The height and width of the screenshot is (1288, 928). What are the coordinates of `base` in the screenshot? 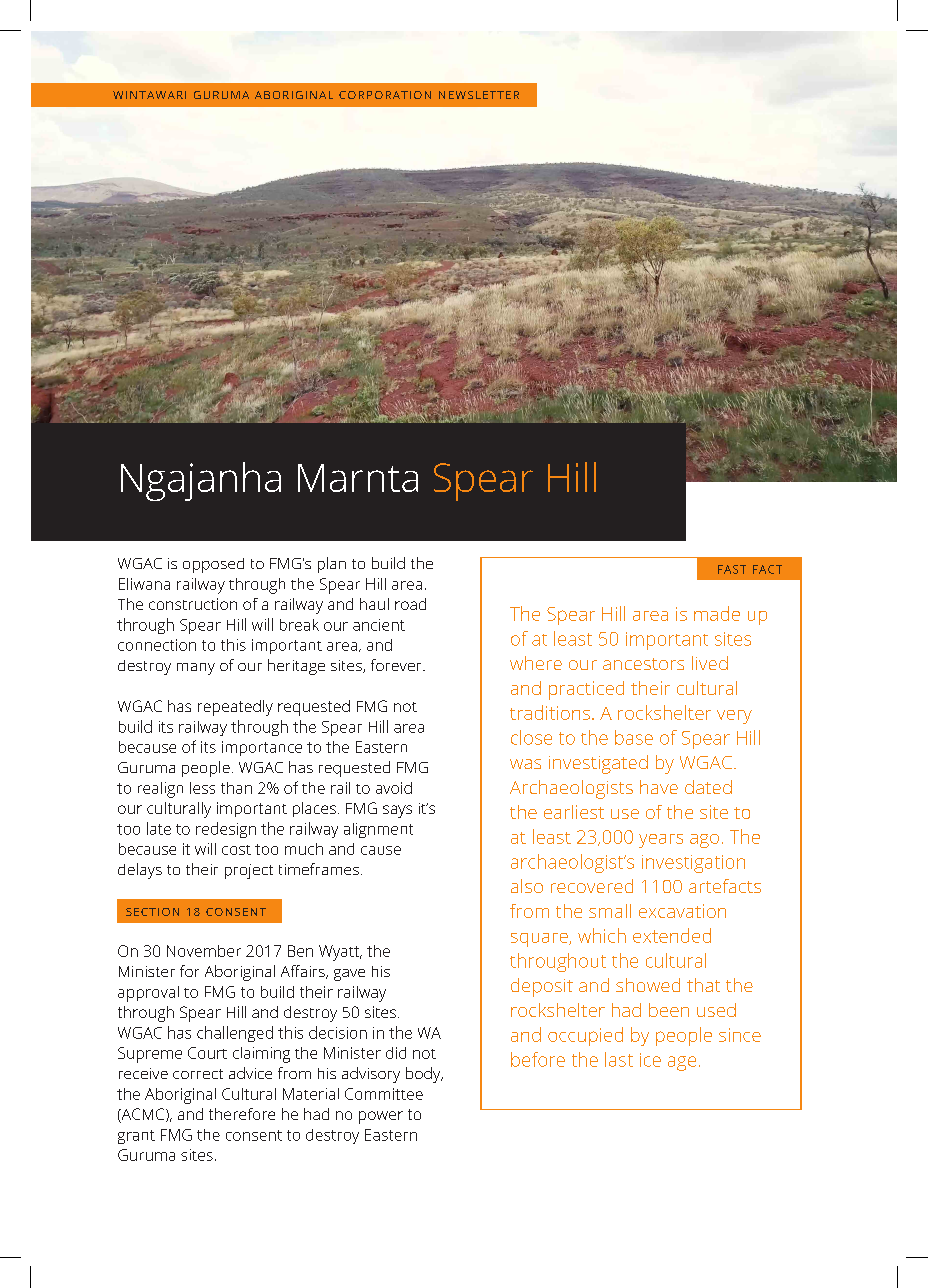 It's located at (634, 737).
